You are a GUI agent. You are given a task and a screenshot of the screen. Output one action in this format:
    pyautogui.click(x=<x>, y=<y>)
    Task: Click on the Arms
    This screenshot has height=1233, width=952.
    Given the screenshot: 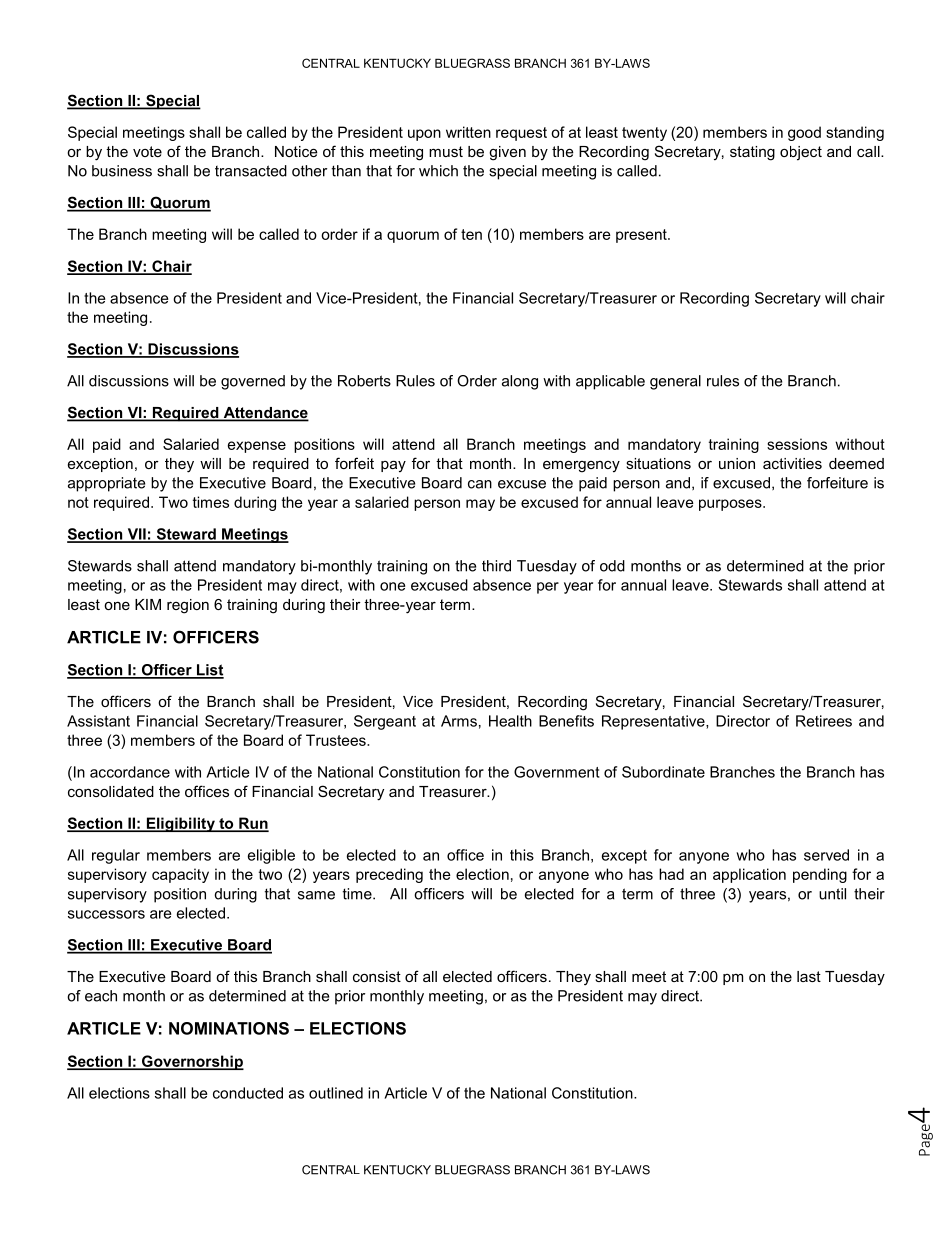 What is the action you would take?
    pyautogui.click(x=459, y=721)
